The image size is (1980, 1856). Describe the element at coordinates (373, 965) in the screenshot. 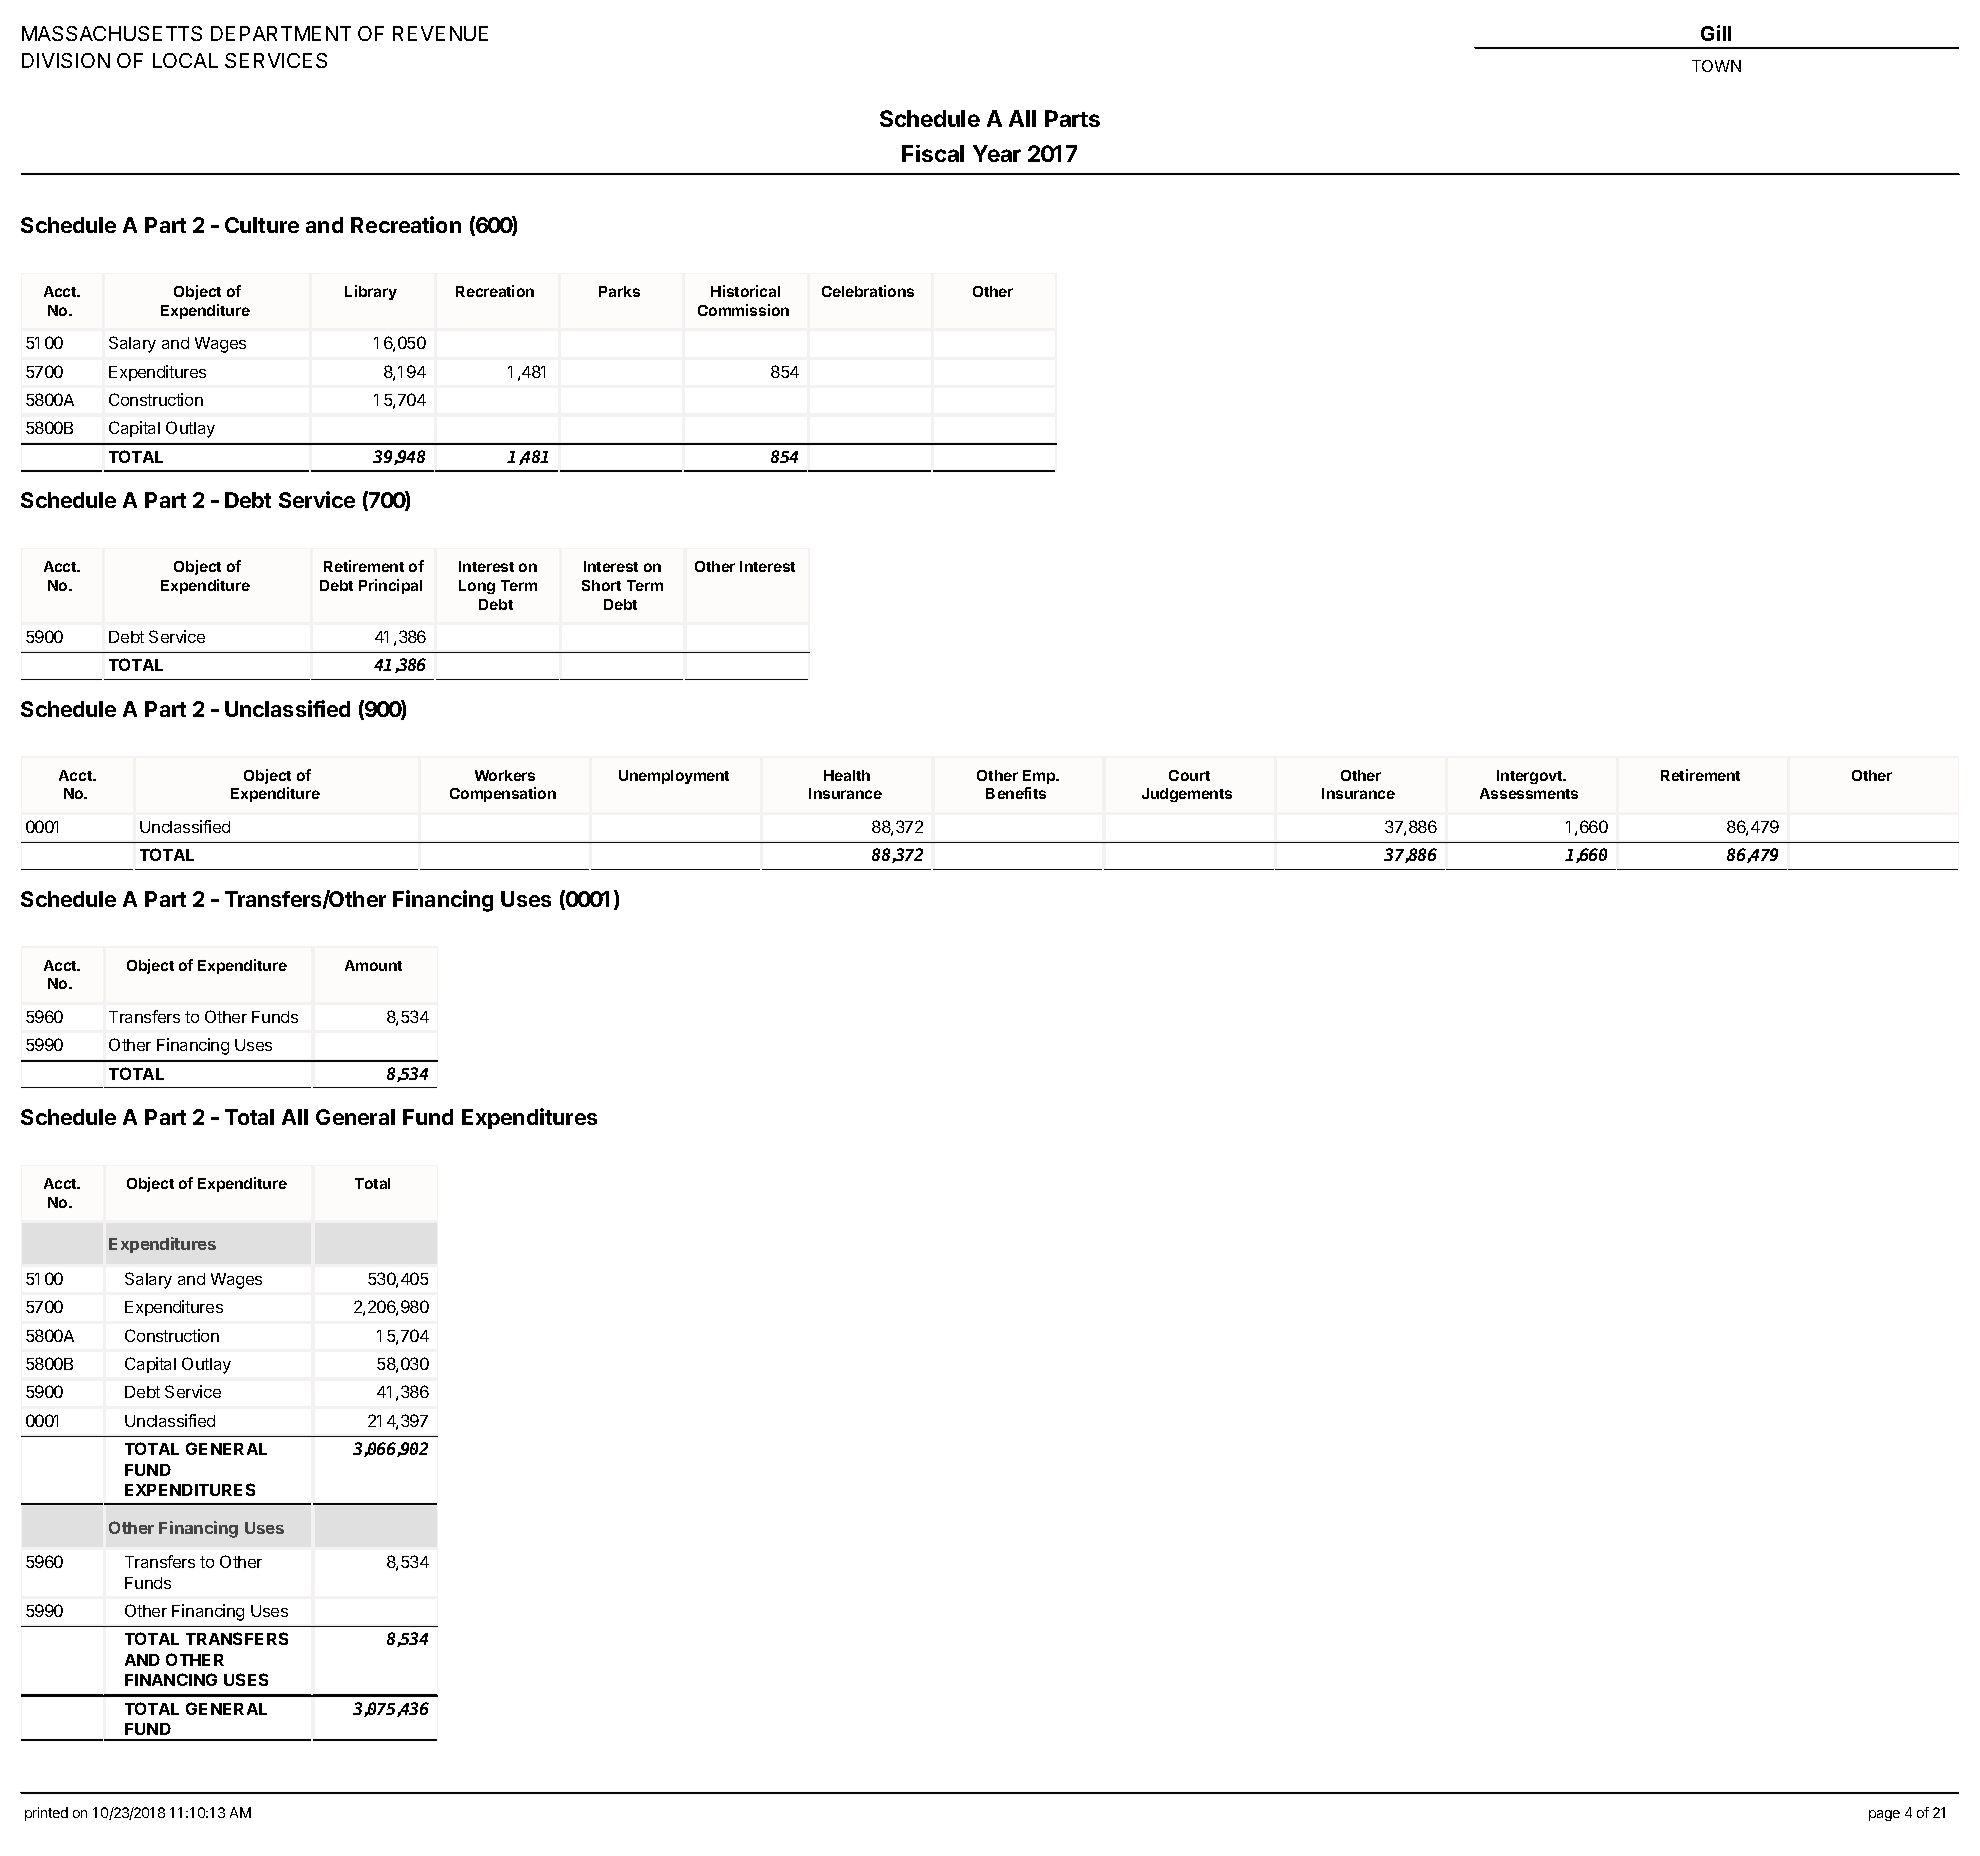

I see `Amount` at that location.
